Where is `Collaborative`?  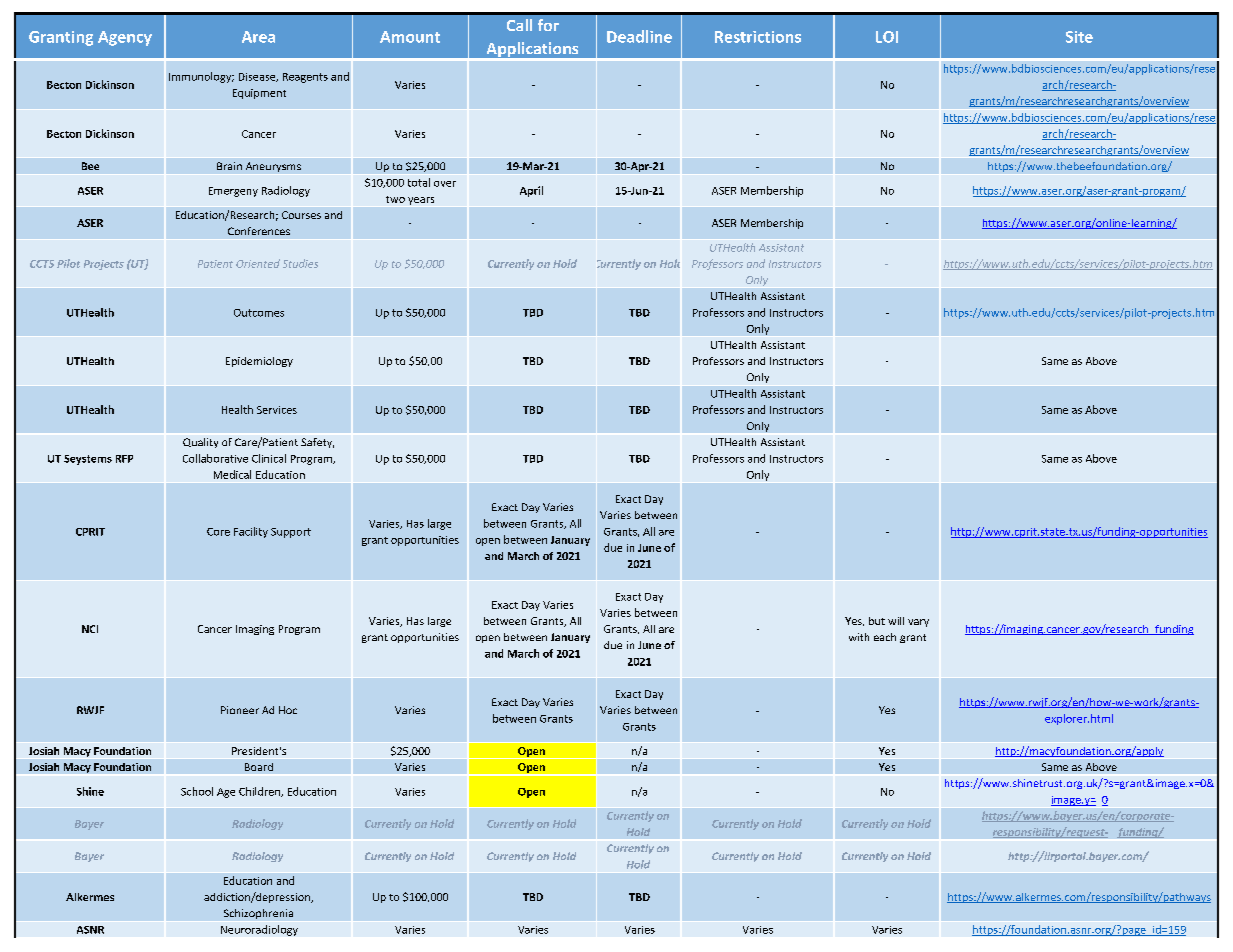
Collaborative is located at coordinates (215, 458).
